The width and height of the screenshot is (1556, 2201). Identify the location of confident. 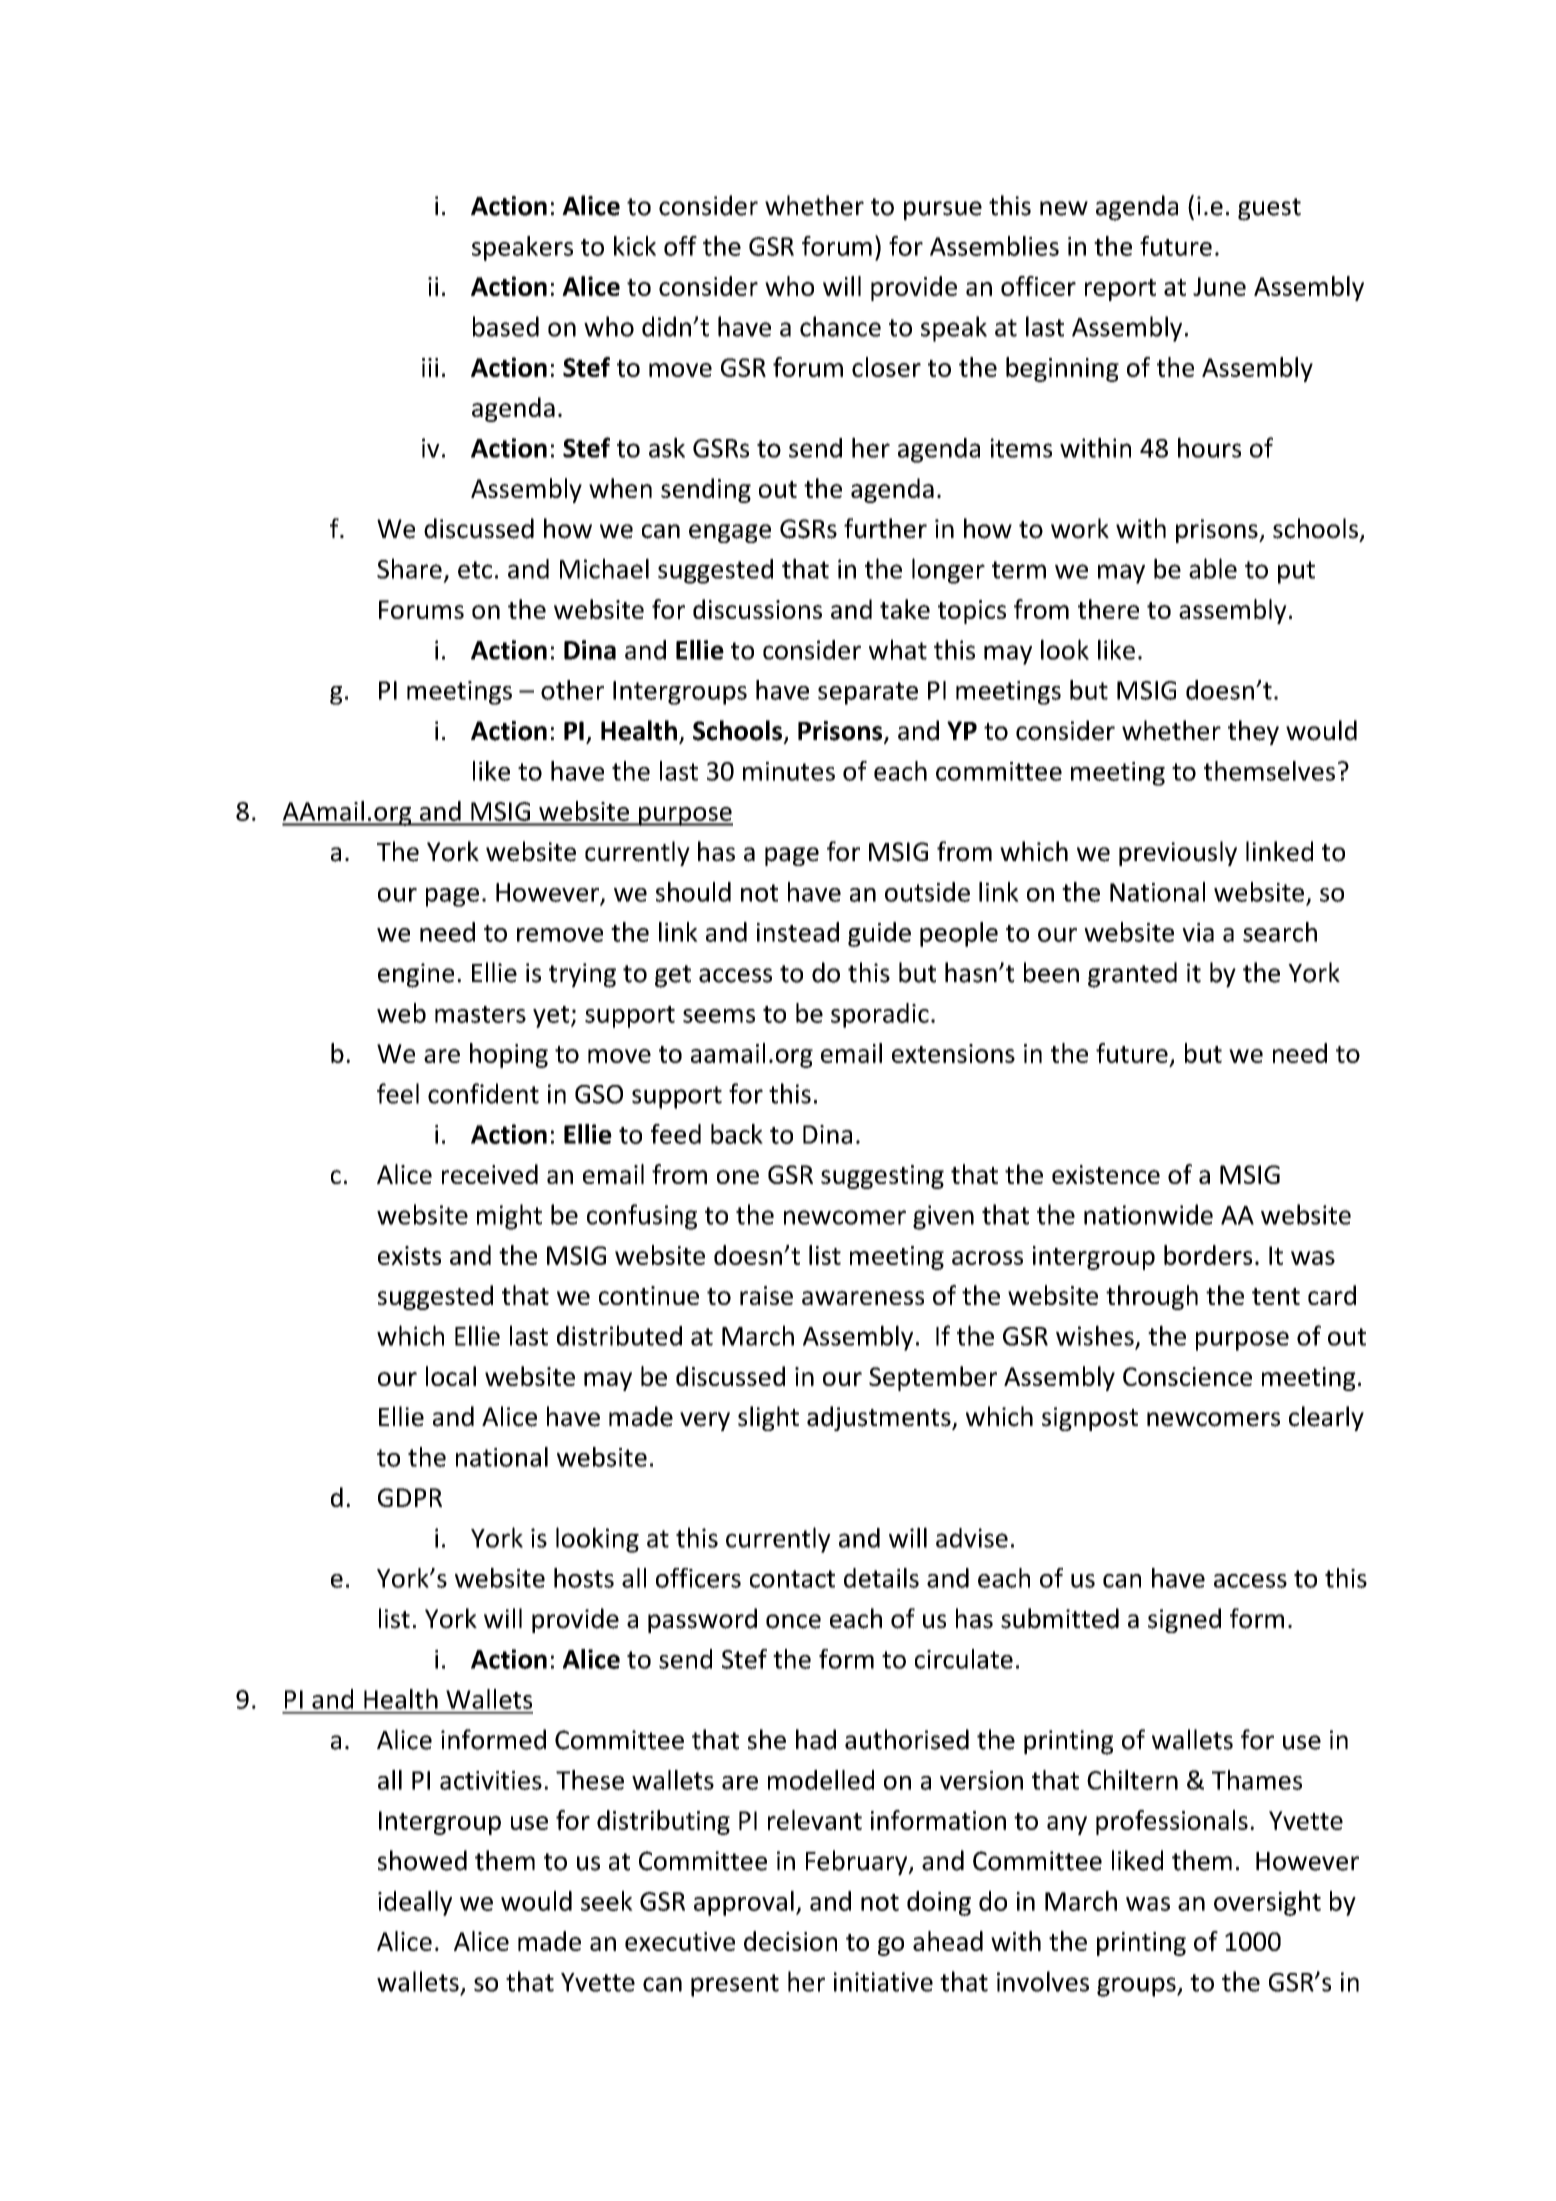
(483, 1093).
